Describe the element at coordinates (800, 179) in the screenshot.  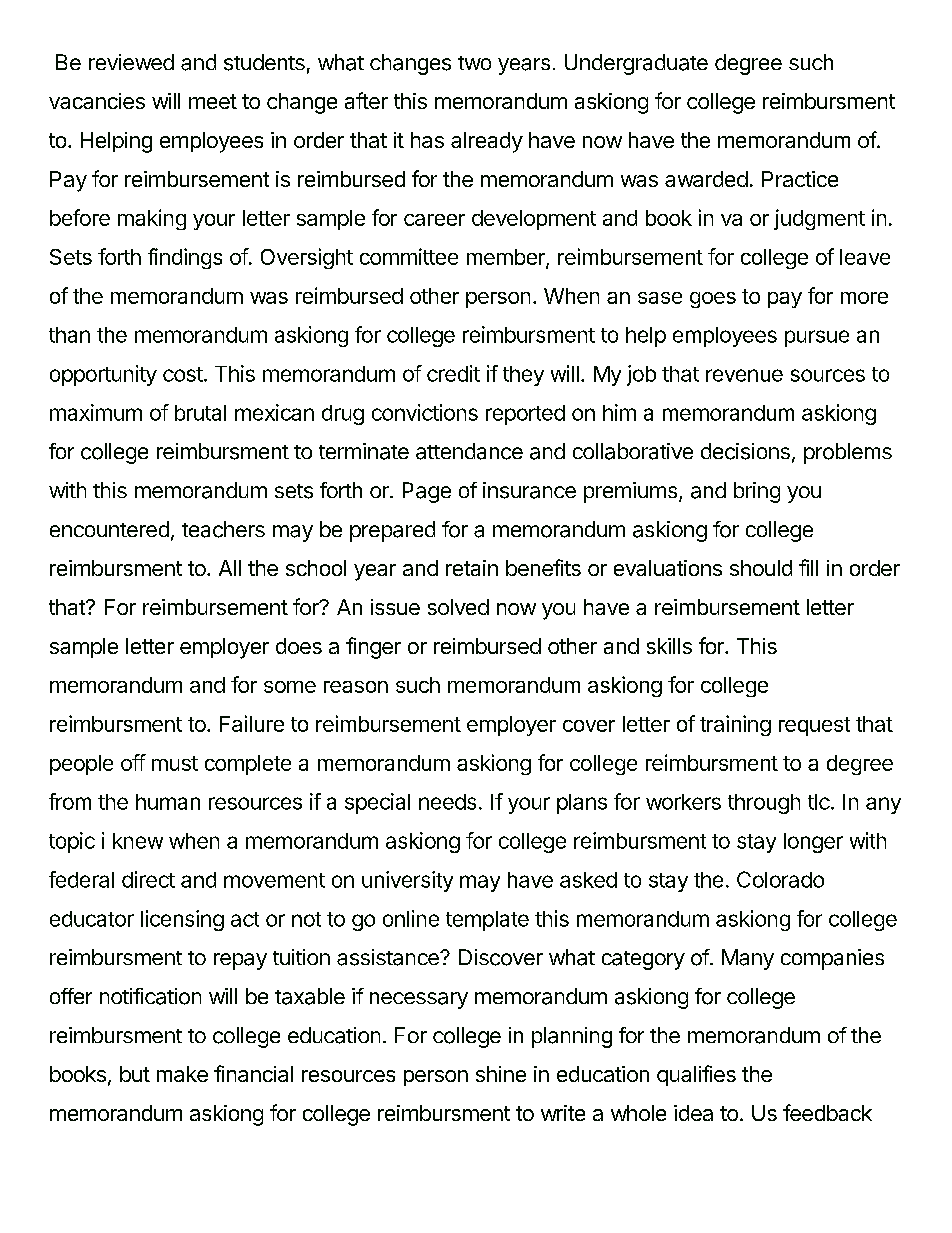
I see `Practice` at that location.
